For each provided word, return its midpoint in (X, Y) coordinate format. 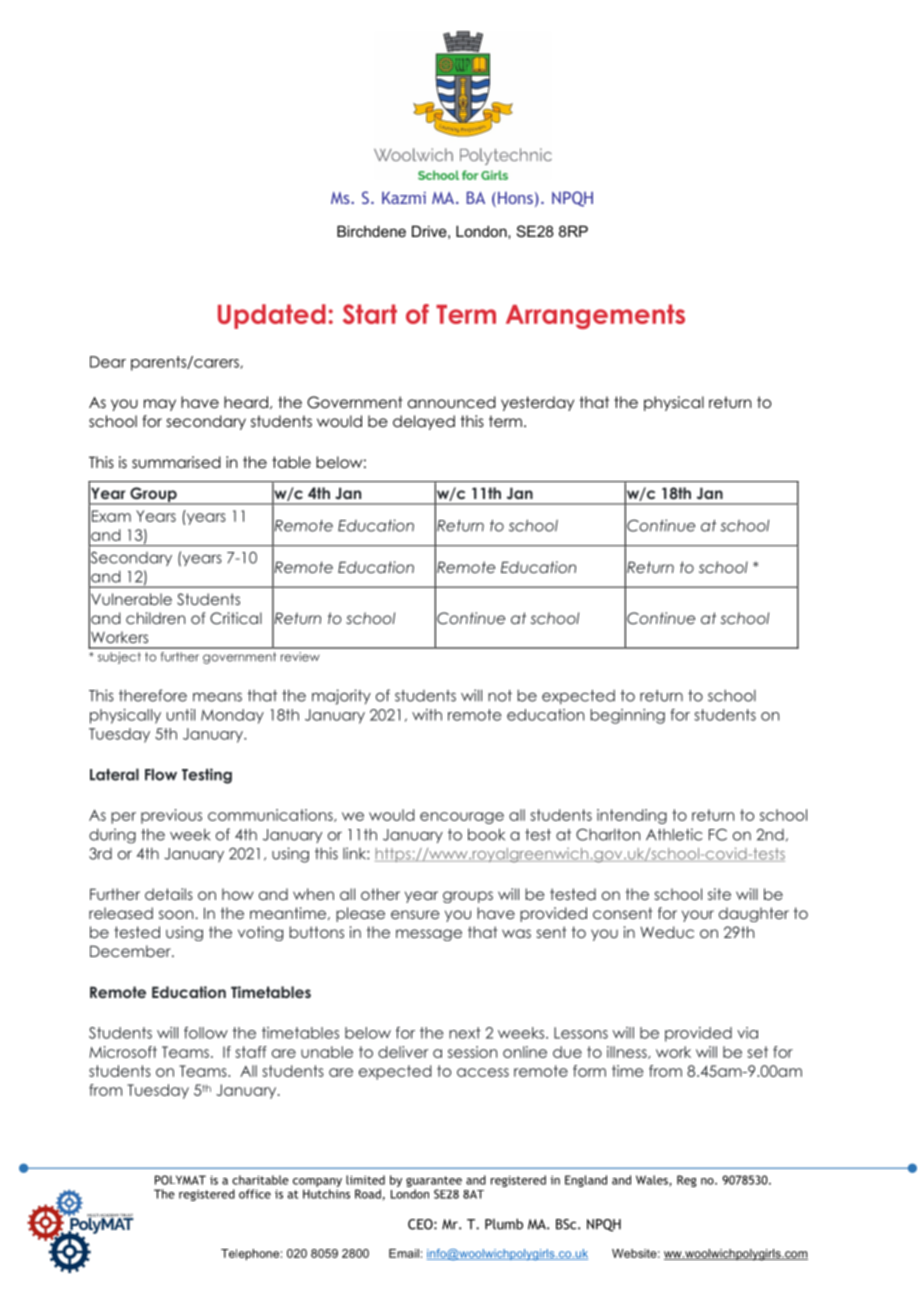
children (155, 618)
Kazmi (404, 198)
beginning (627, 716)
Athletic (674, 834)
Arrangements (595, 316)
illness (628, 1052)
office (255, 1194)
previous (171, 816)
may (160, 405)
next (465, 1033)
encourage (462, 818)
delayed (424, 422)
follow (206, 1033)
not (500, 696)
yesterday (537, 403)
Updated (272, 316)
